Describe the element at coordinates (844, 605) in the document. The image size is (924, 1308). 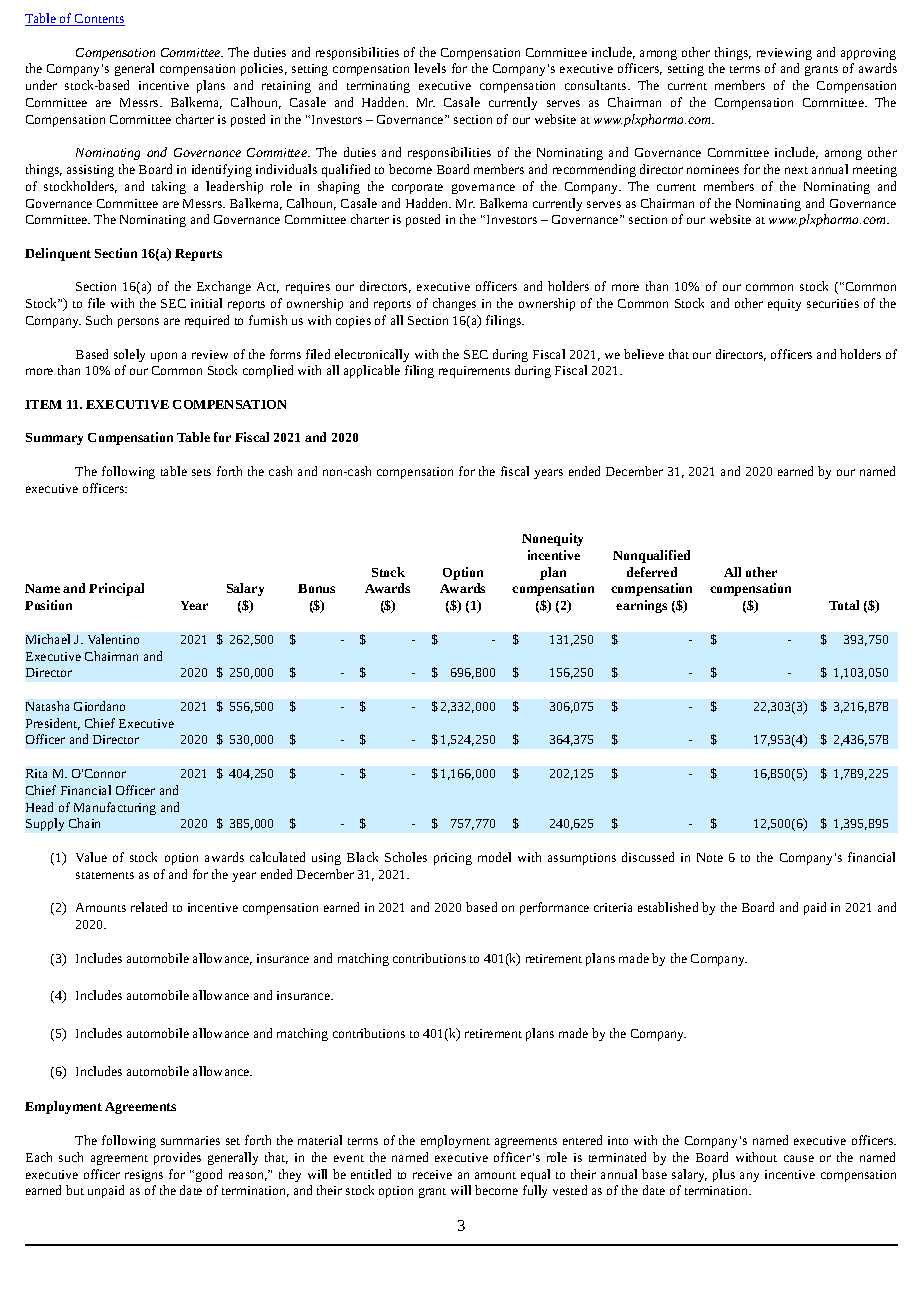
I see `Total` at that location.
